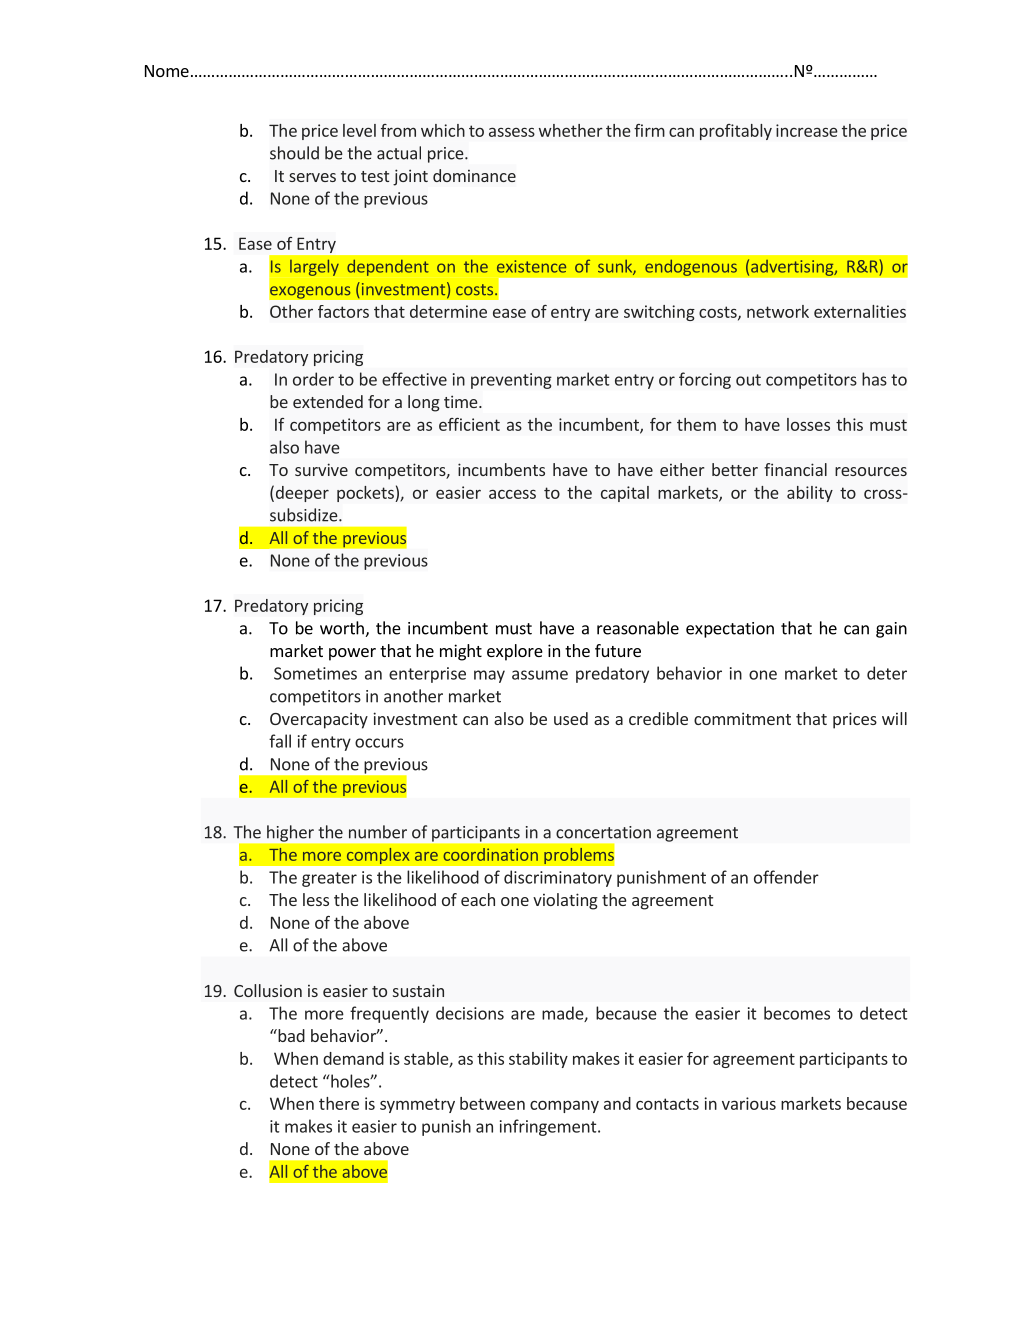  Describe the element at coordinates (511, 381) in the screenshot. I see `preventing` at that location.
